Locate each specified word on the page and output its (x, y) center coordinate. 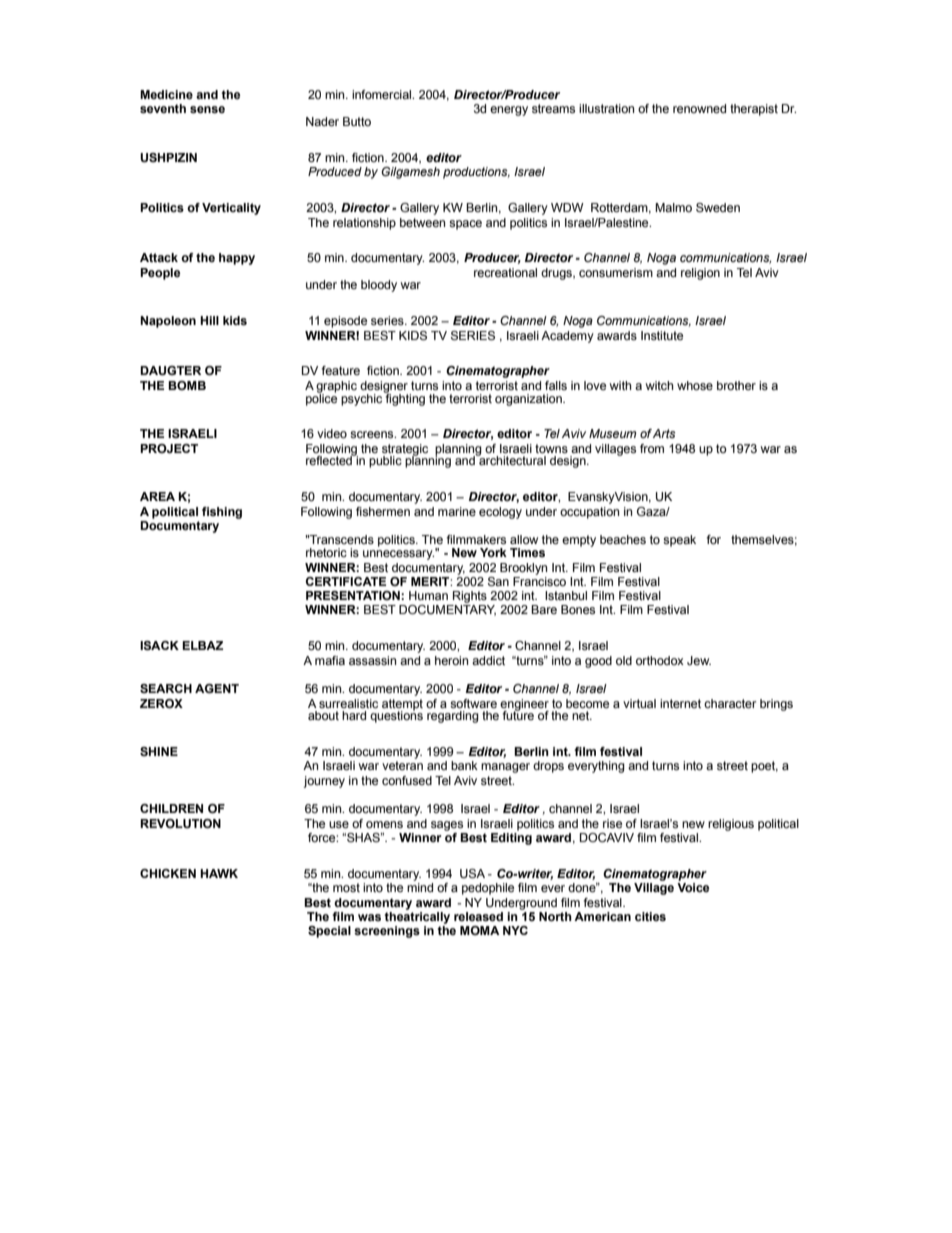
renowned (699, 108)
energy (509, 111)
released (478, 916)
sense (207, 109)
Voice (693, 887)
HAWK (219, 873)
